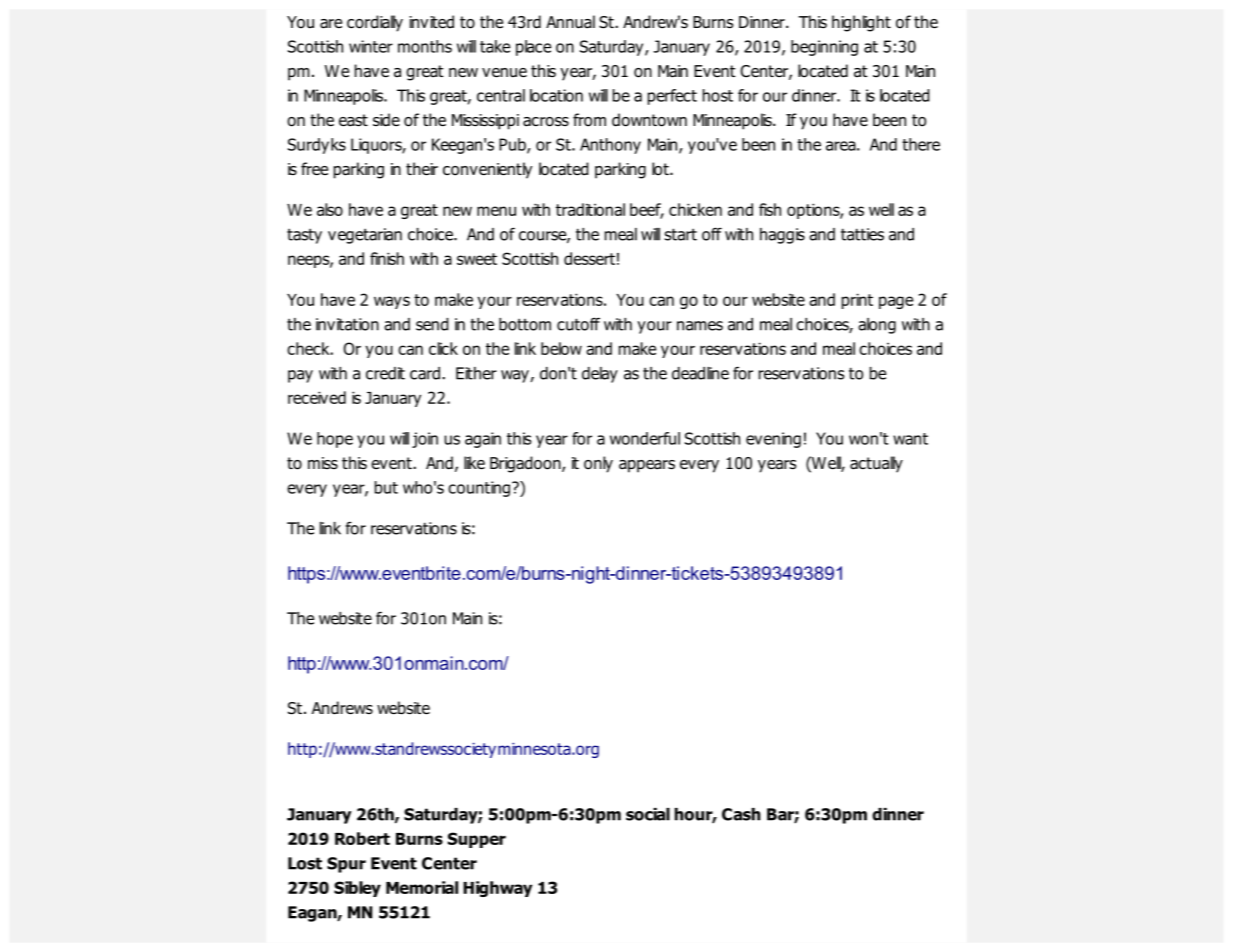 The width and height of the screenshot is (1233, 952). What do you see at coordinates (876, 464) in the screenshot?
I see `actually` at bounding box center [876, 464].
